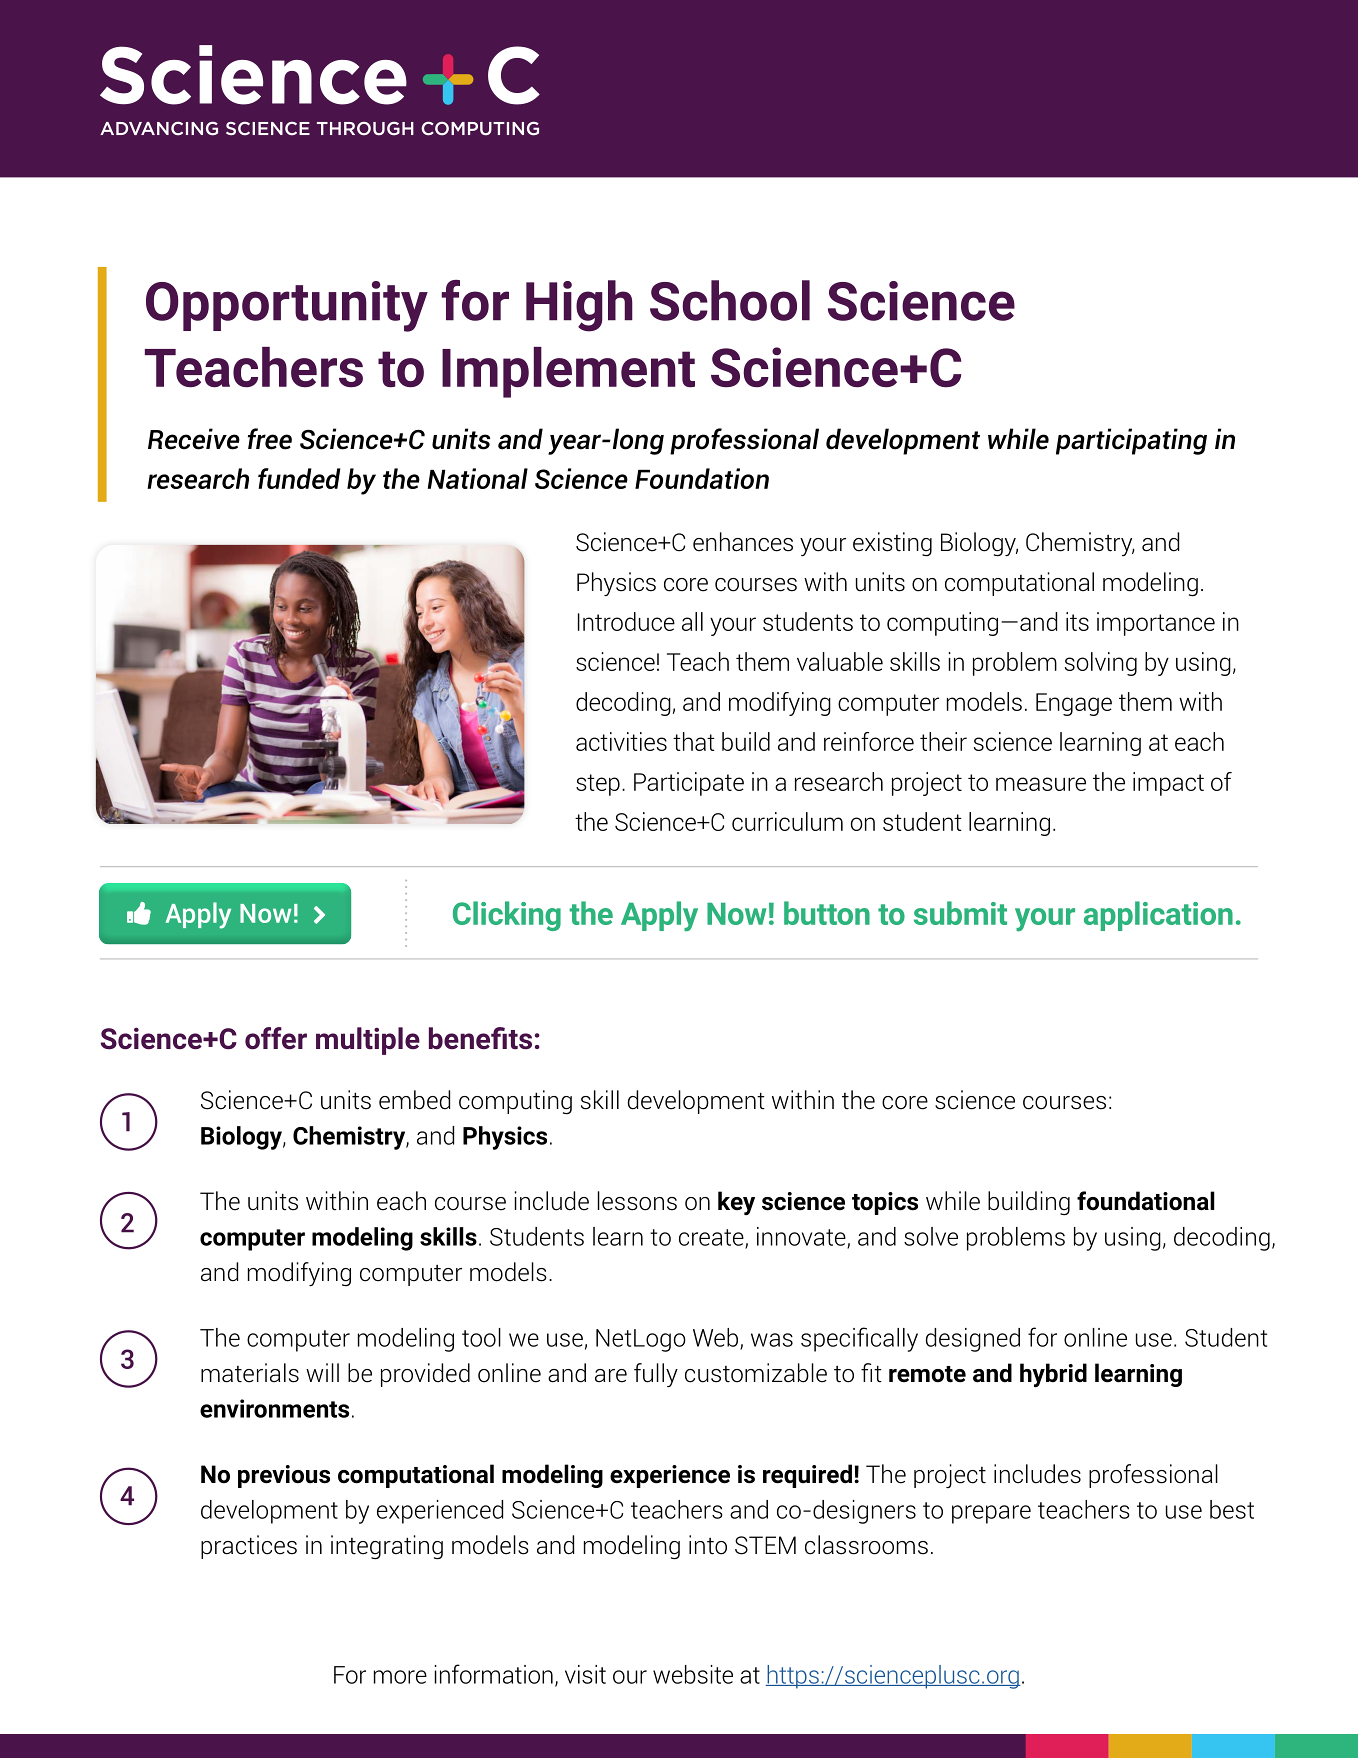  Describe the element at coordinates (276, 1038) in the screenshot. I see `offer` at that location.
